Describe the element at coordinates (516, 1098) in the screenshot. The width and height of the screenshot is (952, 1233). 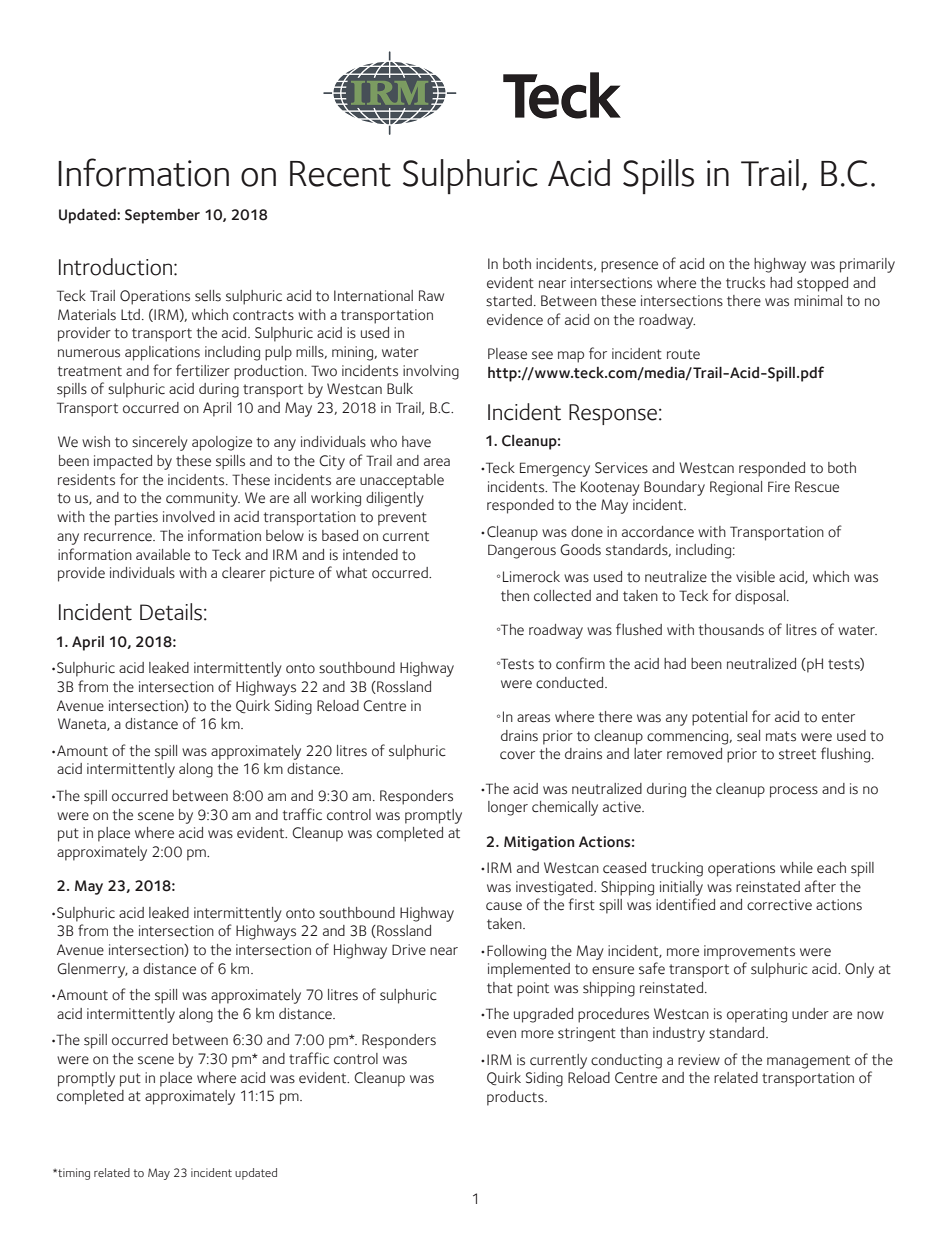
I see `products` at that location.
